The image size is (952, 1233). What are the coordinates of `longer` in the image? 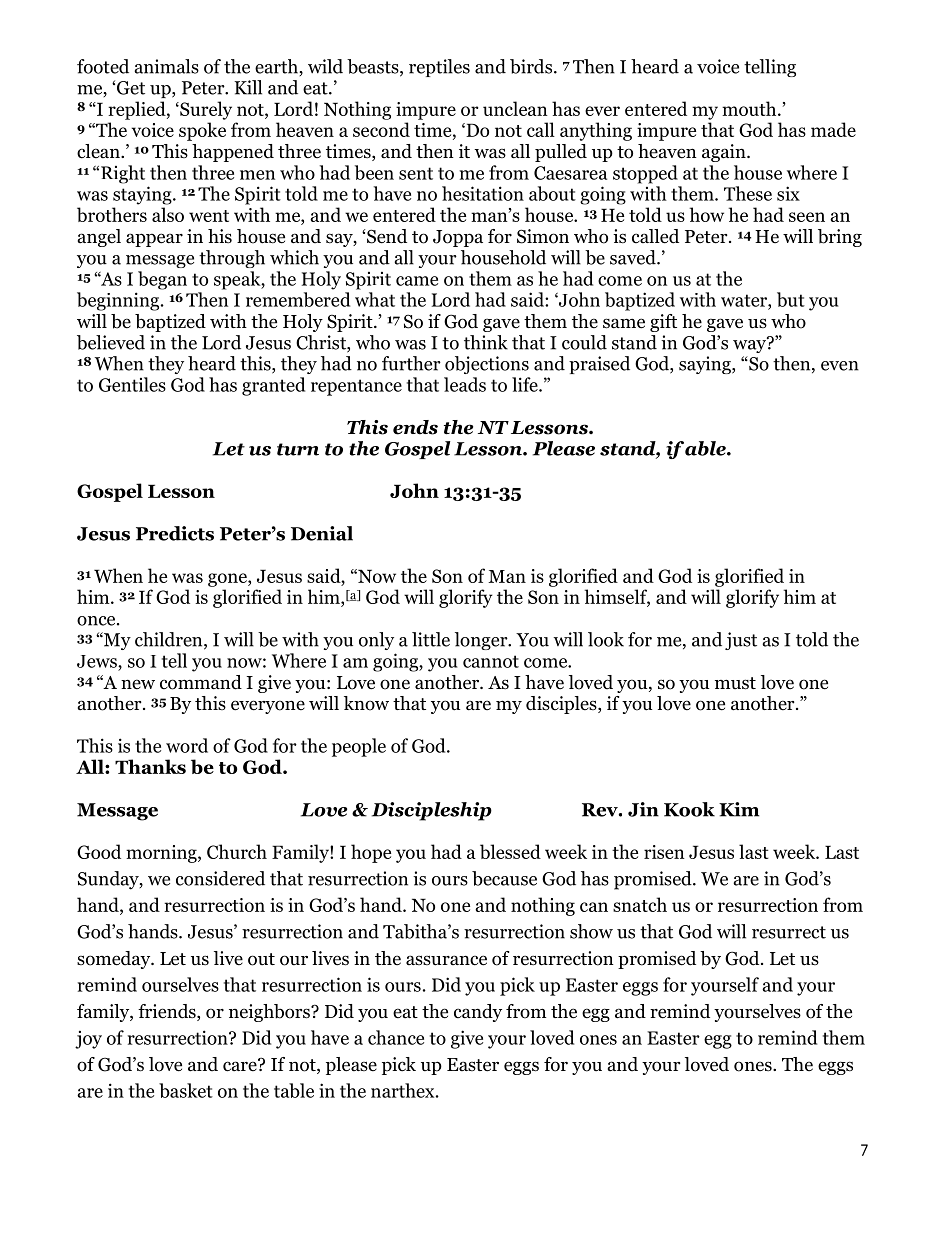 It's located at (482, 641).
